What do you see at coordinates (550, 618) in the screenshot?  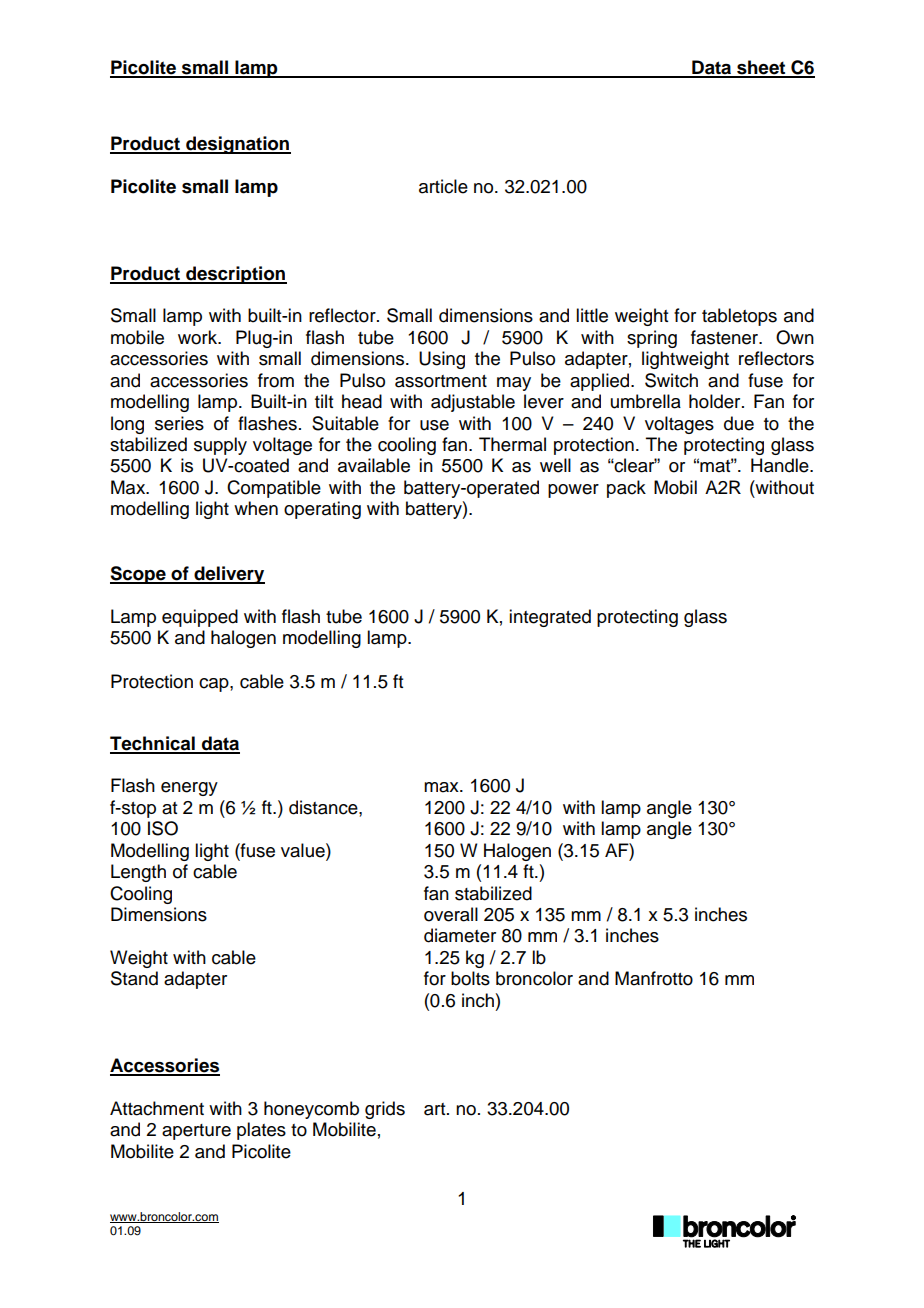 I see `integrated` at bounding box center [550, 618].
